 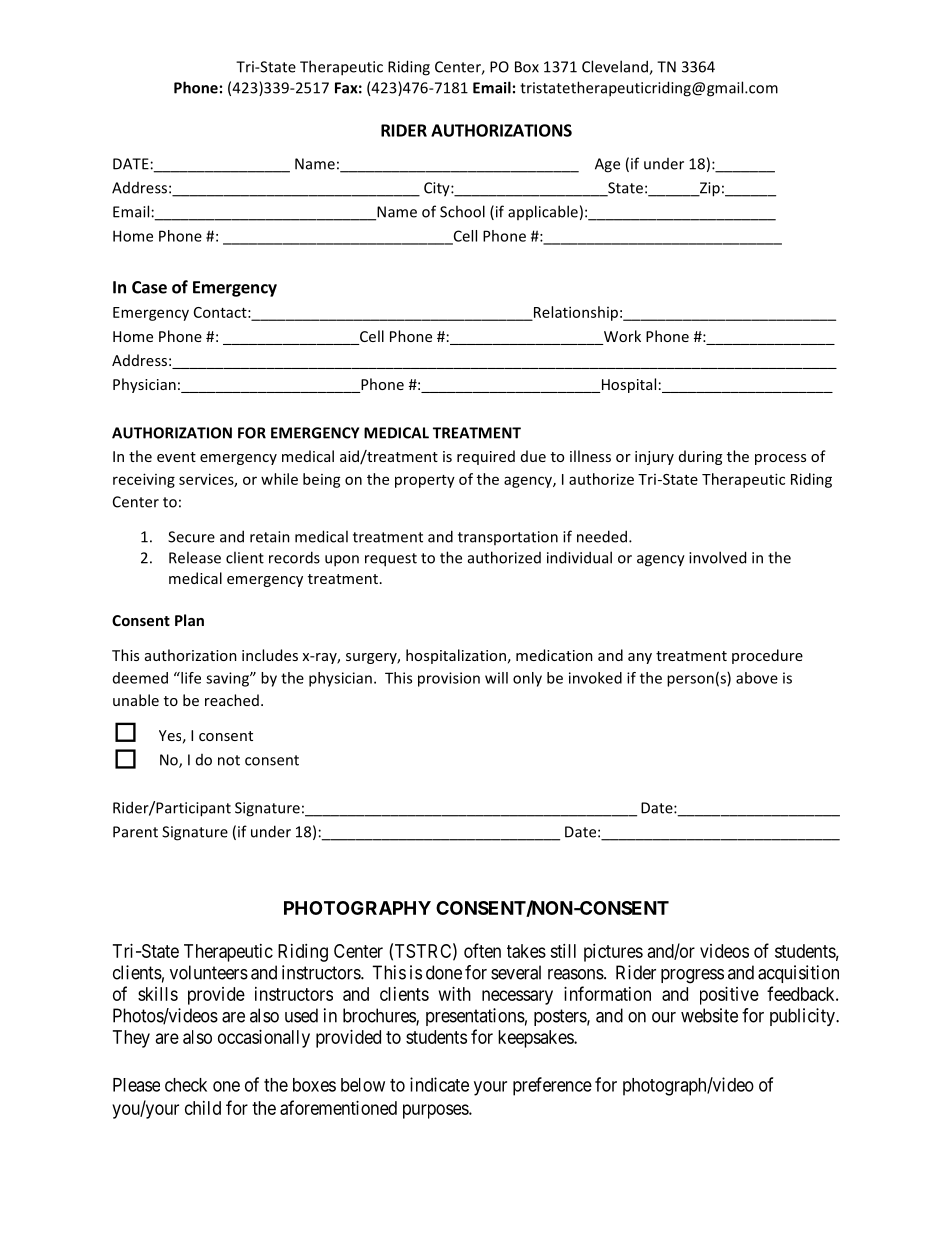 What do you see at coordinates (709, 1015) in the document?
I see `website` at bounding box center [709, 1015].
